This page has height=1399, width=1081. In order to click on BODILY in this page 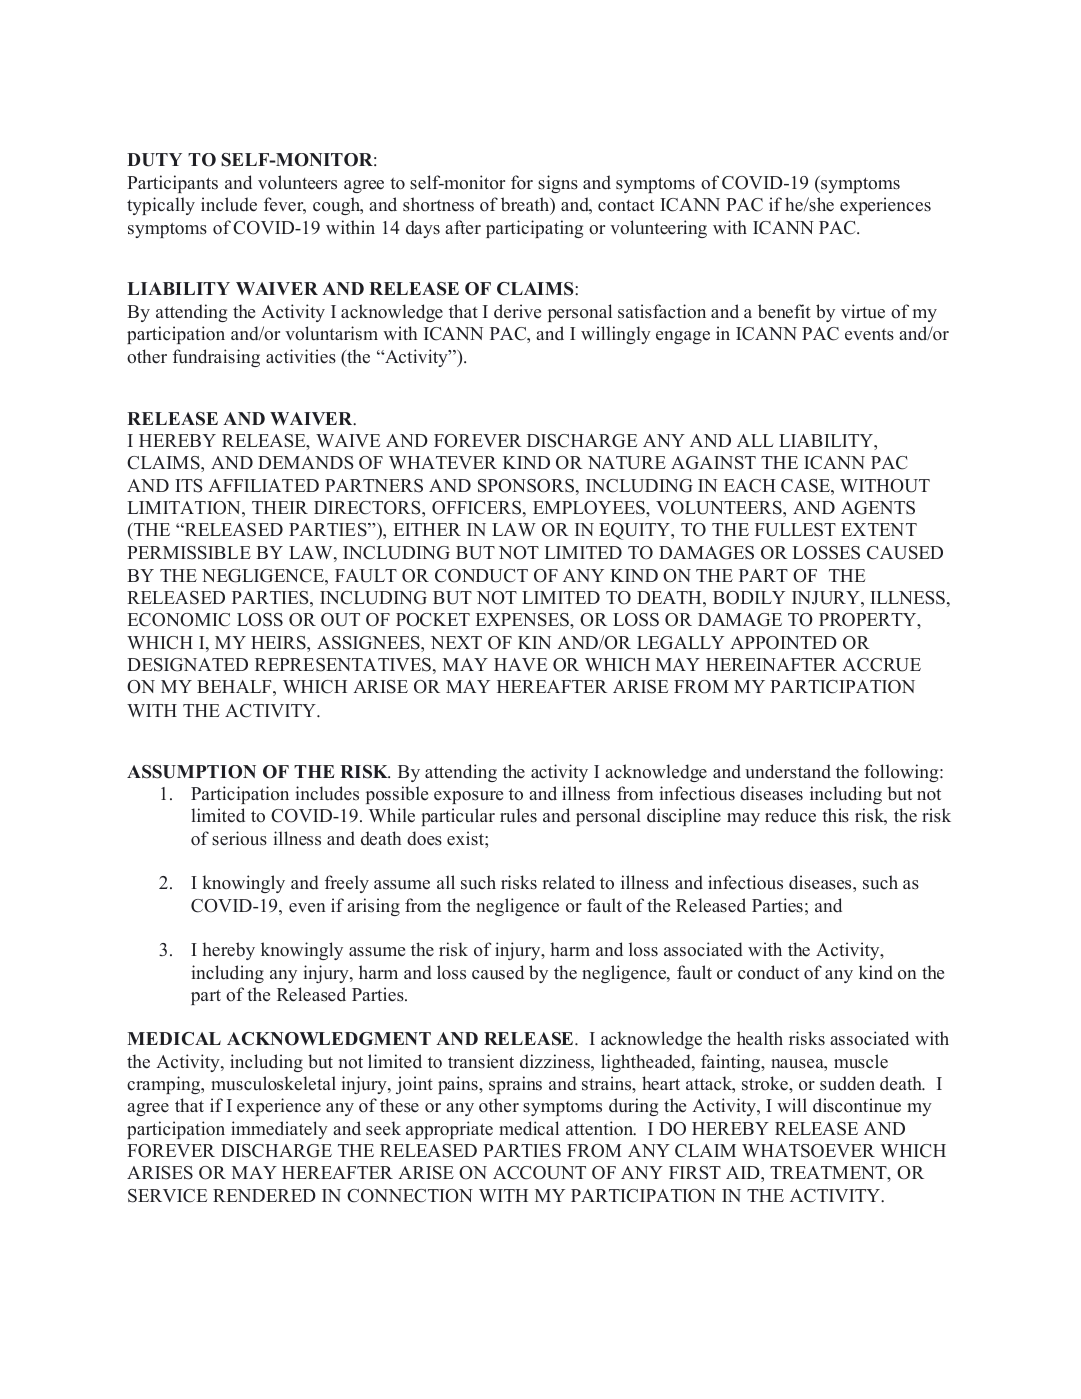, I will do `click(749, 598)`.
